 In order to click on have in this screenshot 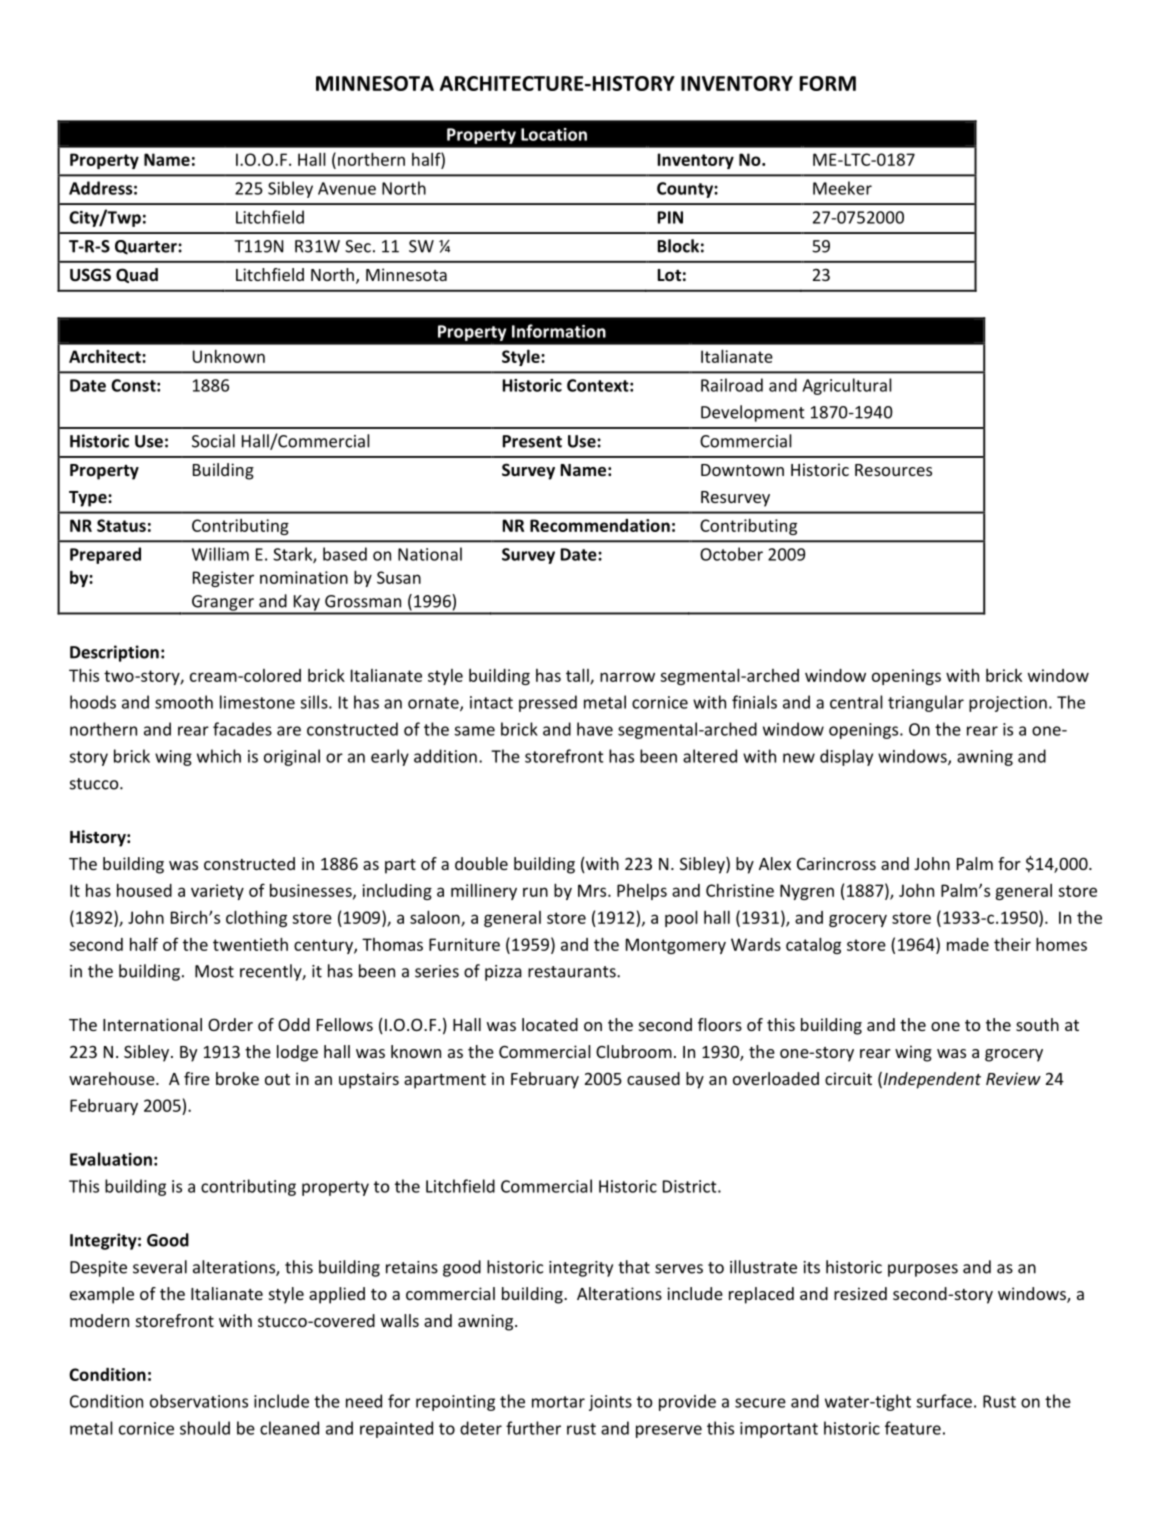, I will do `click(595, 729)`.
